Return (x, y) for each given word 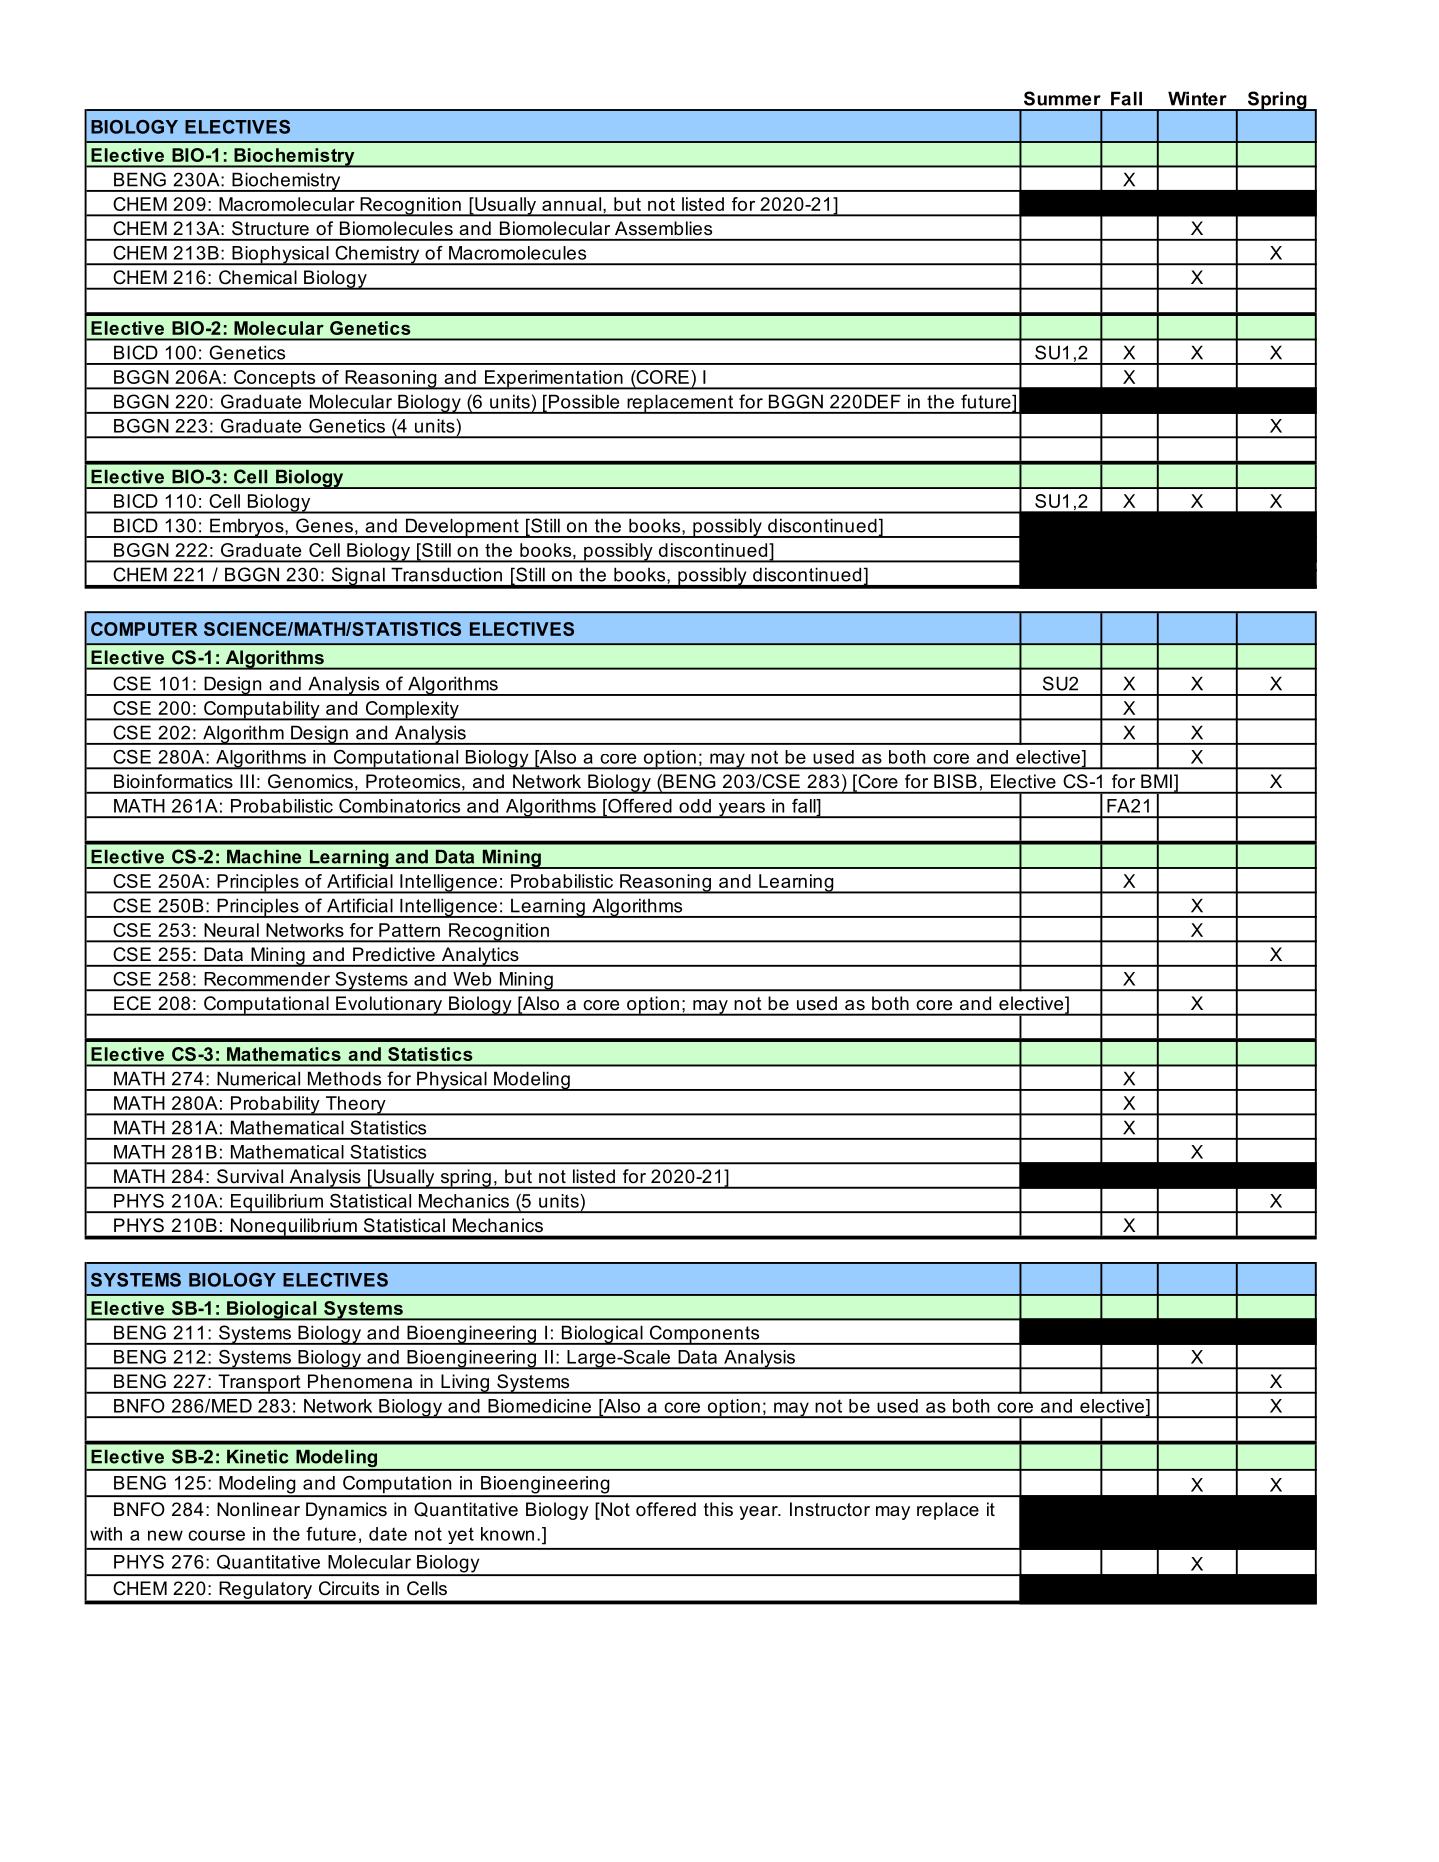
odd (695, 806)
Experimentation (553, 380)
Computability (262, 711)
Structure (270, 228)
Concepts (275, 380)
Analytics (480, 957)
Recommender (267, 979)
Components (704, 1335)
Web (472, 979)
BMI (1156, 781)
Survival (250, 1176)
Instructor (830, 1509)
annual (573, 204)
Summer (1062, 98)
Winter (1197, 98)
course (216, 1535)
